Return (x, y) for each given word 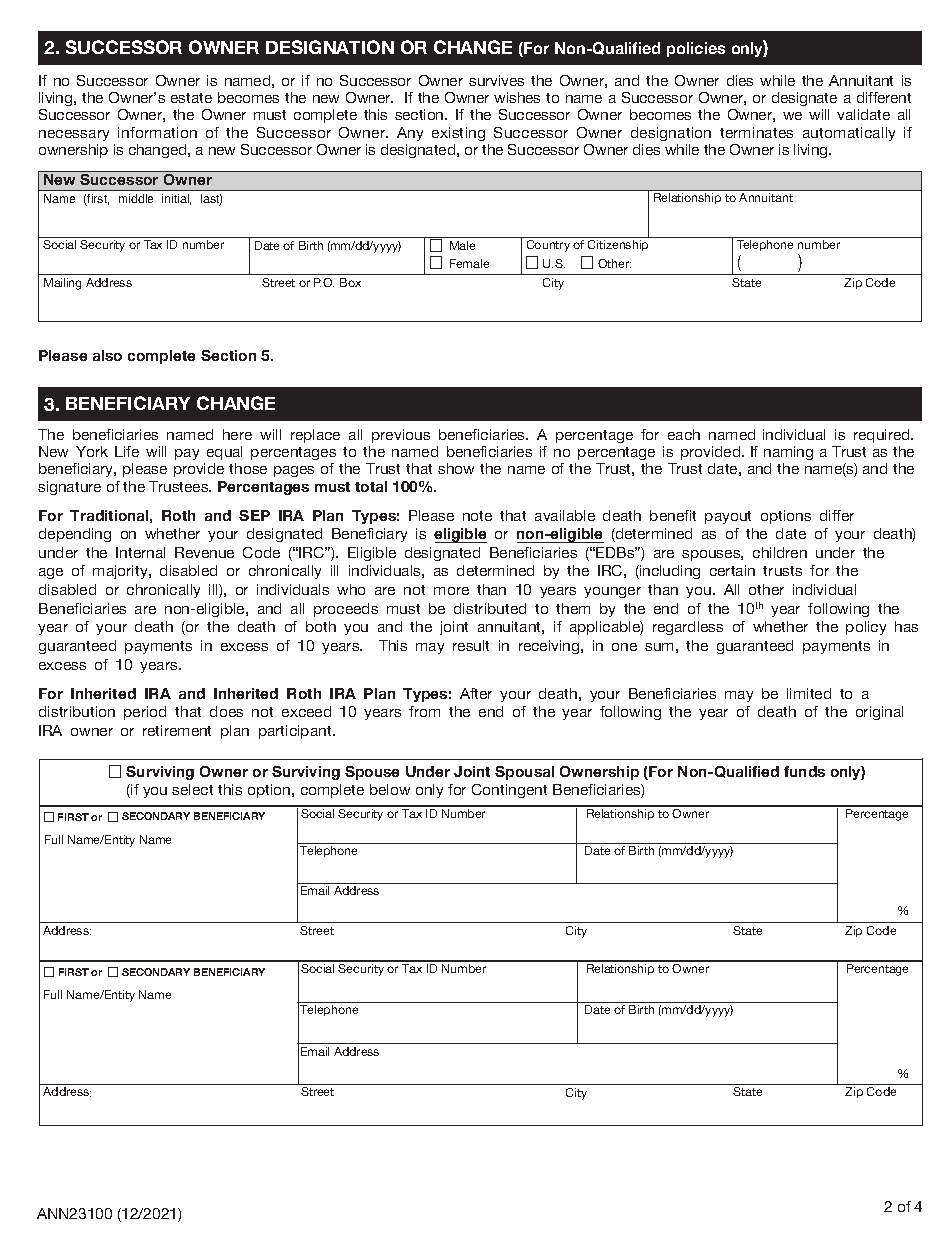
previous (401, 436)
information (157, 132)
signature (69, 488)
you (155, 792)
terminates (756, 132)
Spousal (524, 773)
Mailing (62, 284)
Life (127, 451)
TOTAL (371, 486)
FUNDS (804, 771)
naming (788, 455)
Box (350, 282)
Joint (472, 771)
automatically (849, 134)
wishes (517, 97)
